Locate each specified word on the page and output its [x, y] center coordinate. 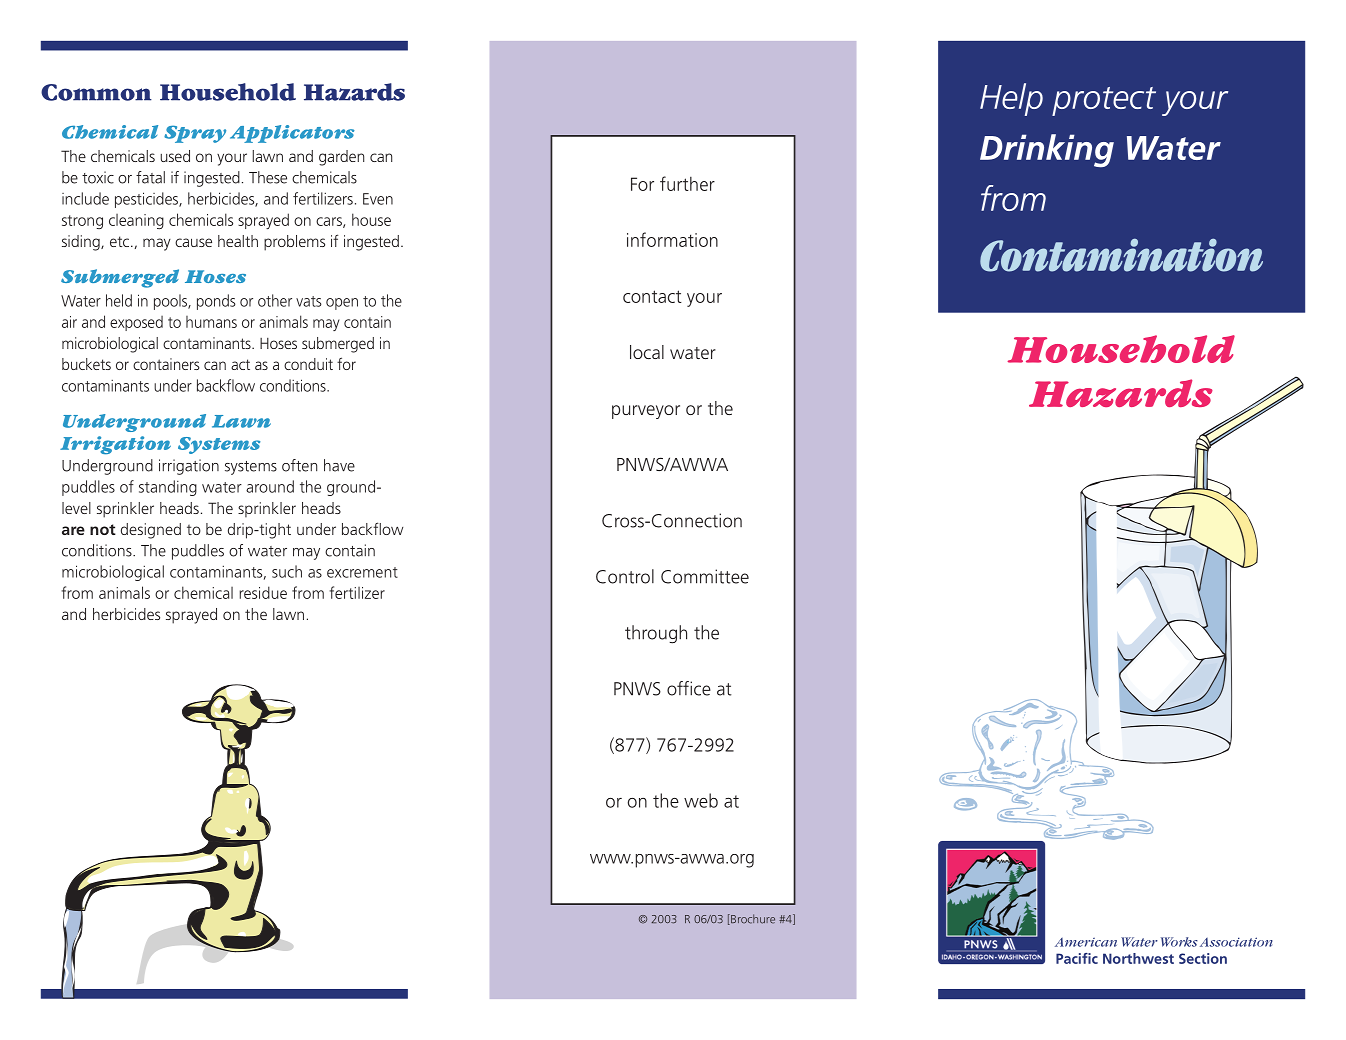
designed [151, 531]
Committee [705, 576]
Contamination [1121, 255]
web [701, 800]
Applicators [292, 134]
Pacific [1077, 958]
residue [263, 592]
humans [211, 322]
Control [625, 576]
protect [1104, 101]
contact [652, 296]
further [687, 183]
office [689, 688]
